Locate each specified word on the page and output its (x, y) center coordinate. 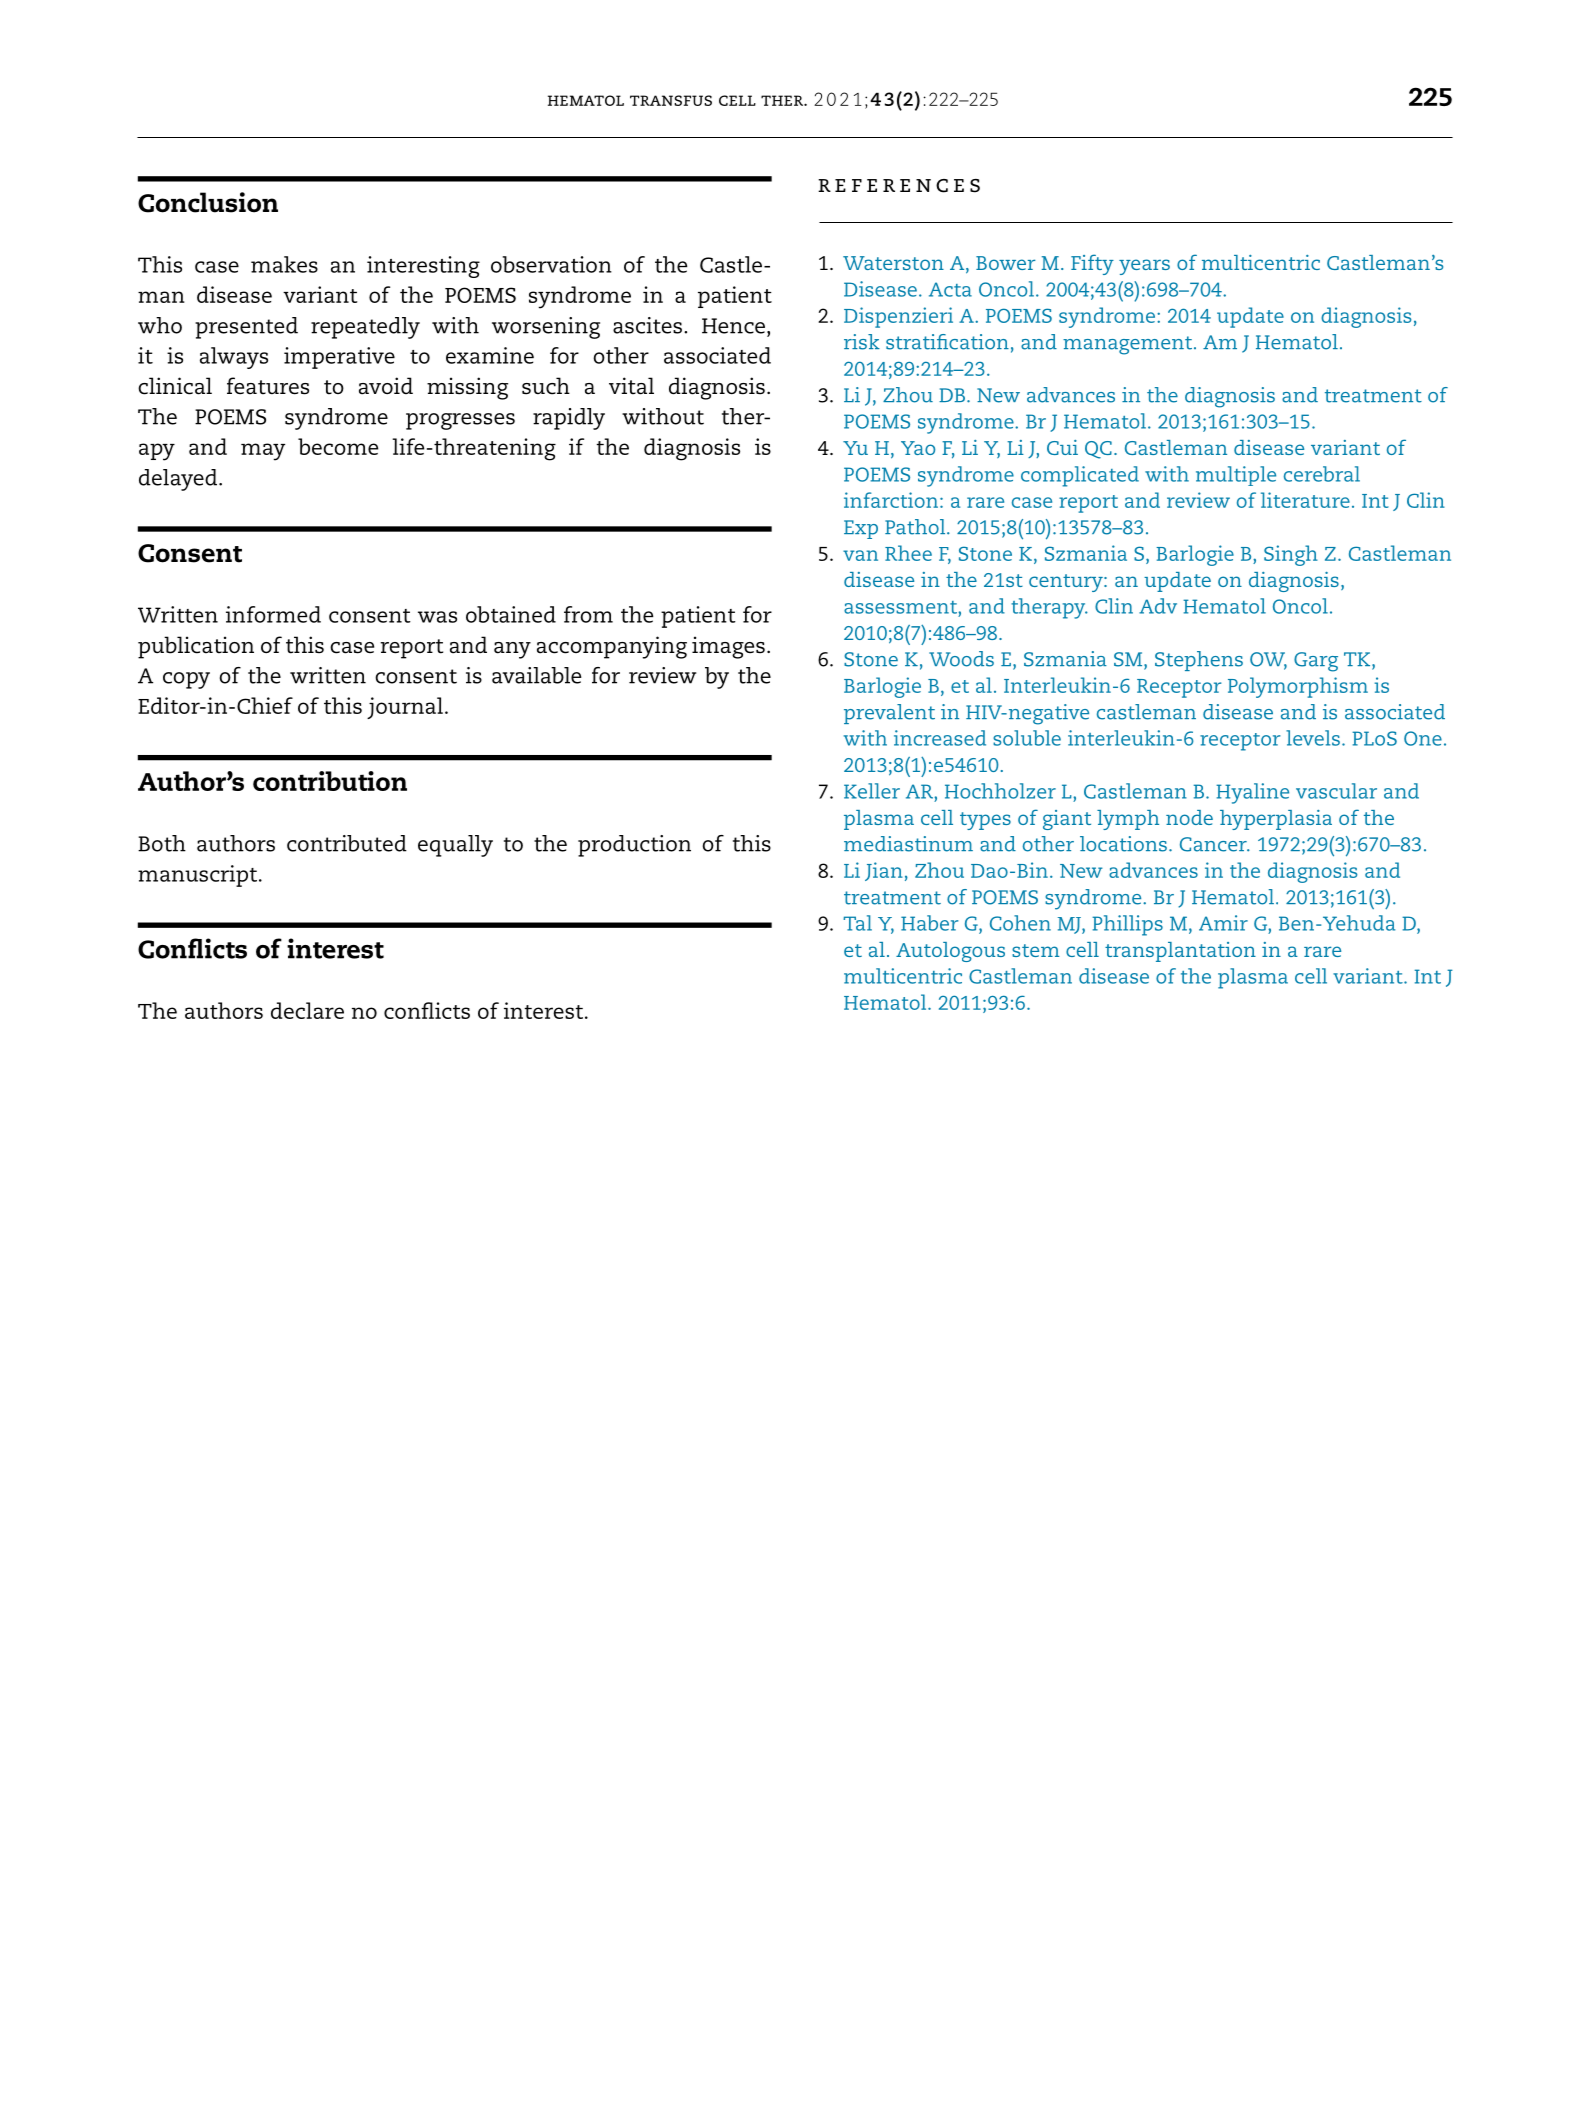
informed (273, 614)
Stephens (1199, 661)
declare (307, 1010)
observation (551, 264)
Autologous (950, 952)
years (1144, 267)
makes (284, 264)
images (728, 647)
